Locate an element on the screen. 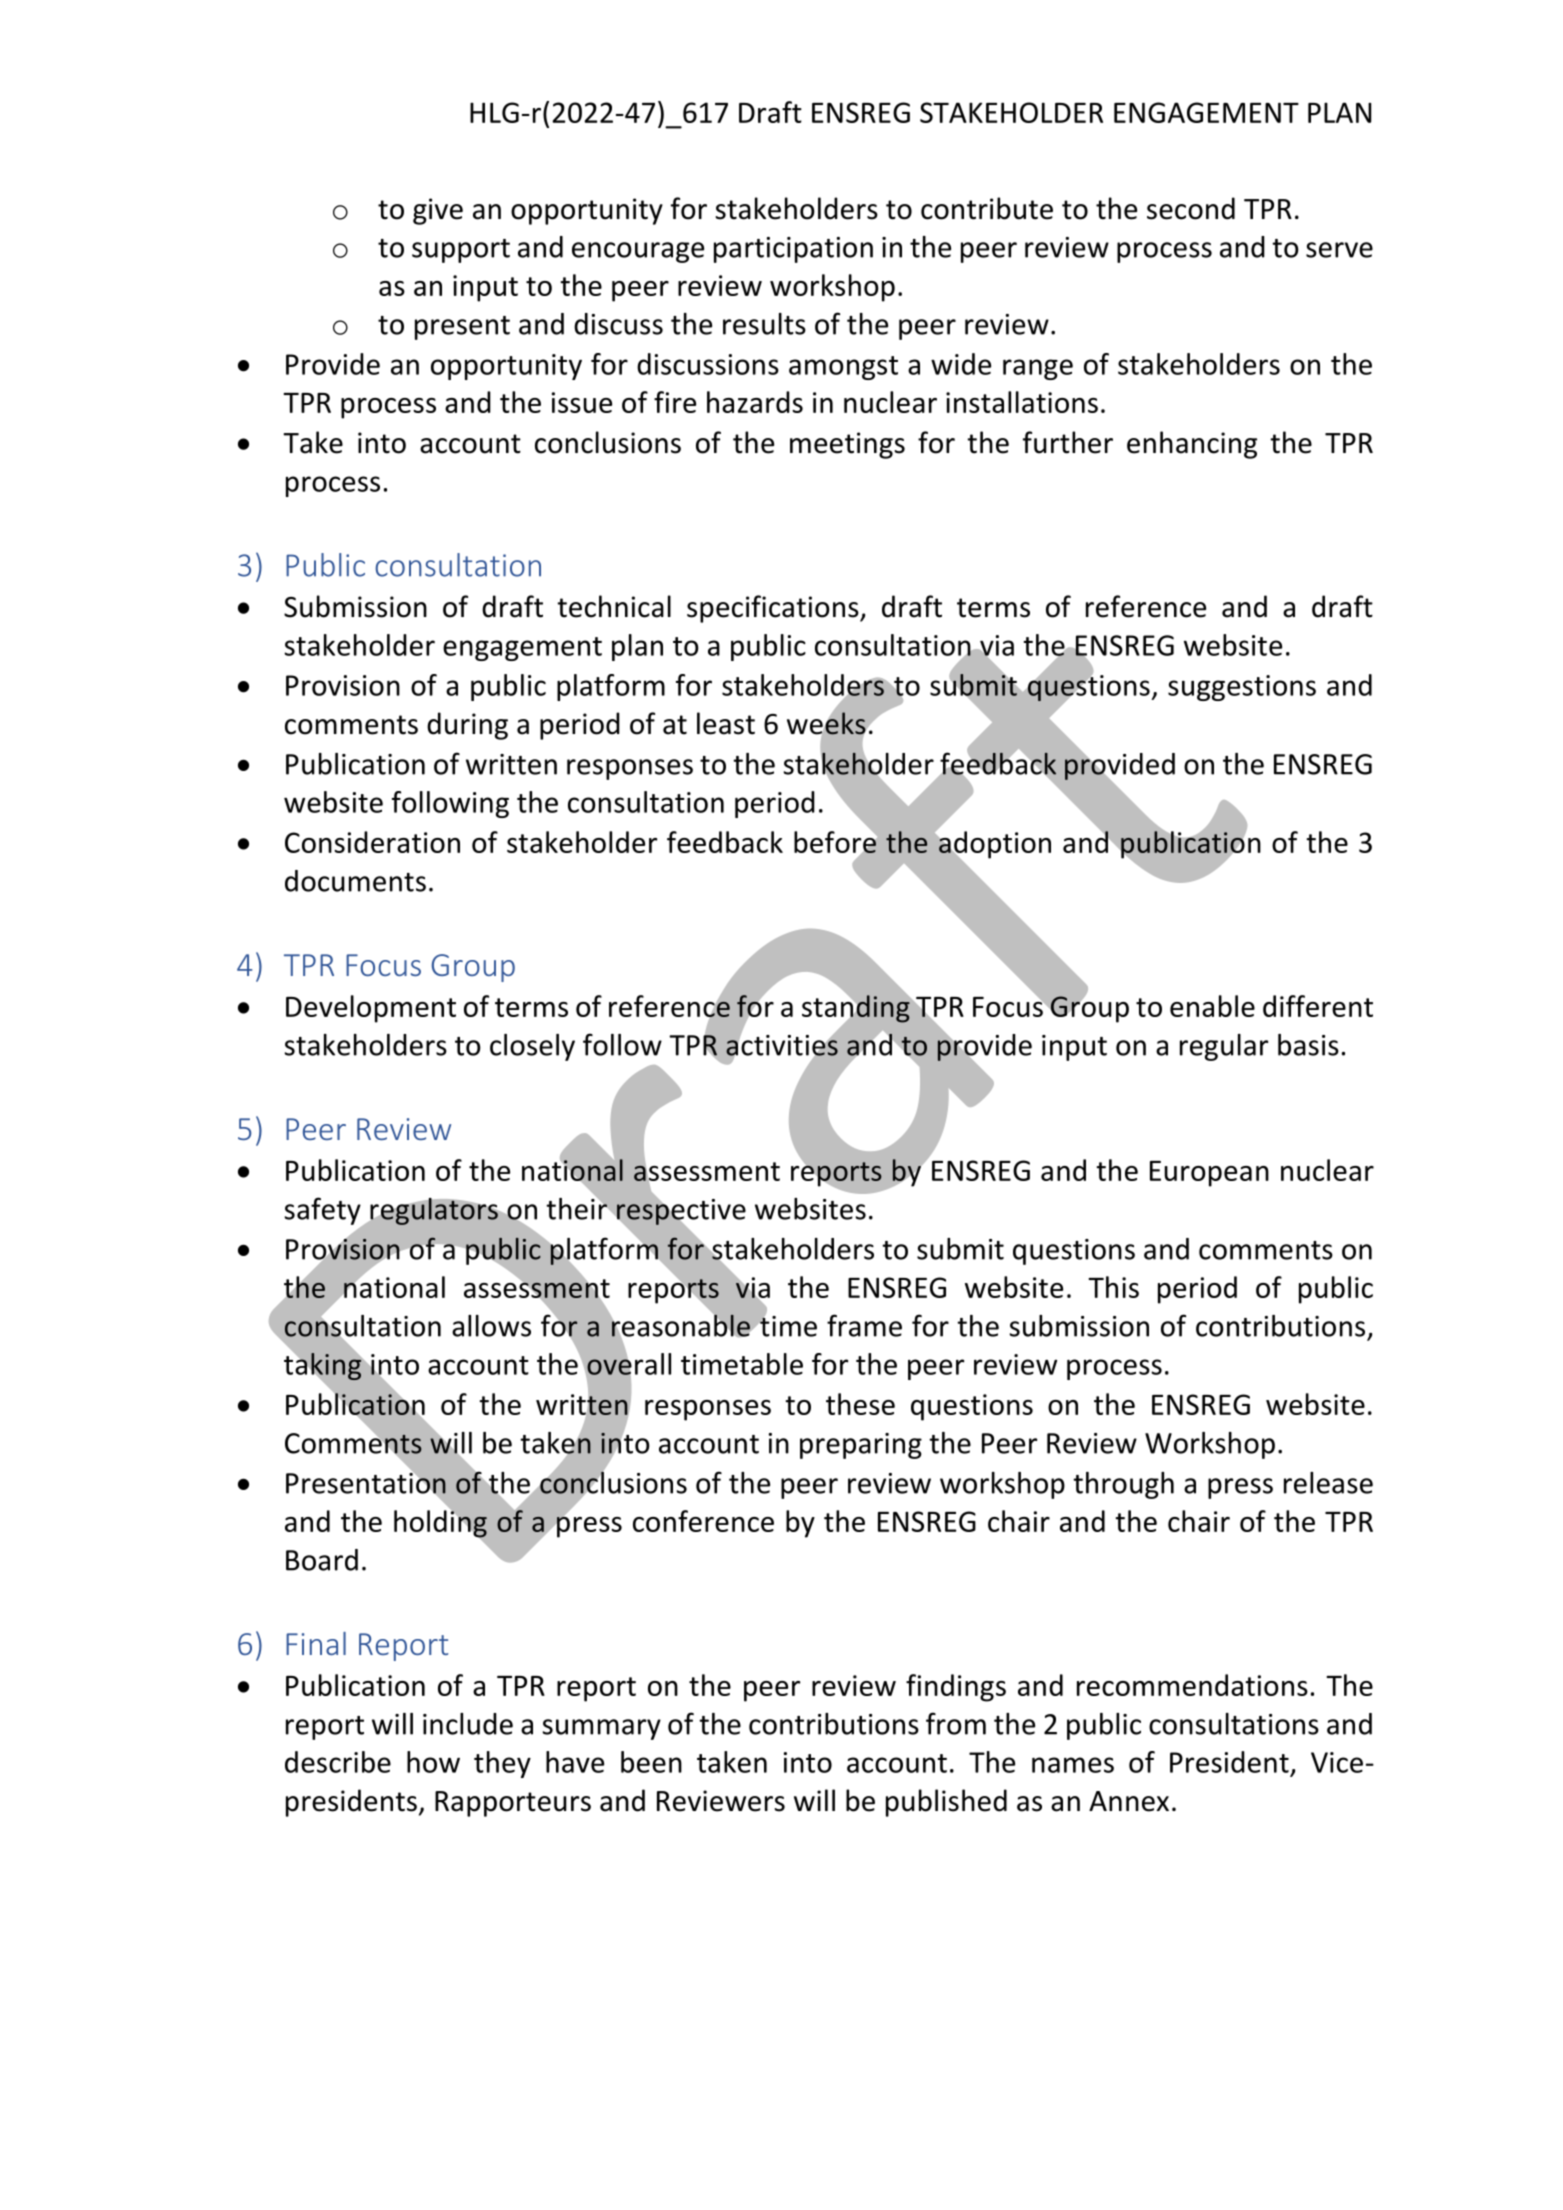 The image size is (1563, 2210). closely is located at coordinates (532, 1047).
